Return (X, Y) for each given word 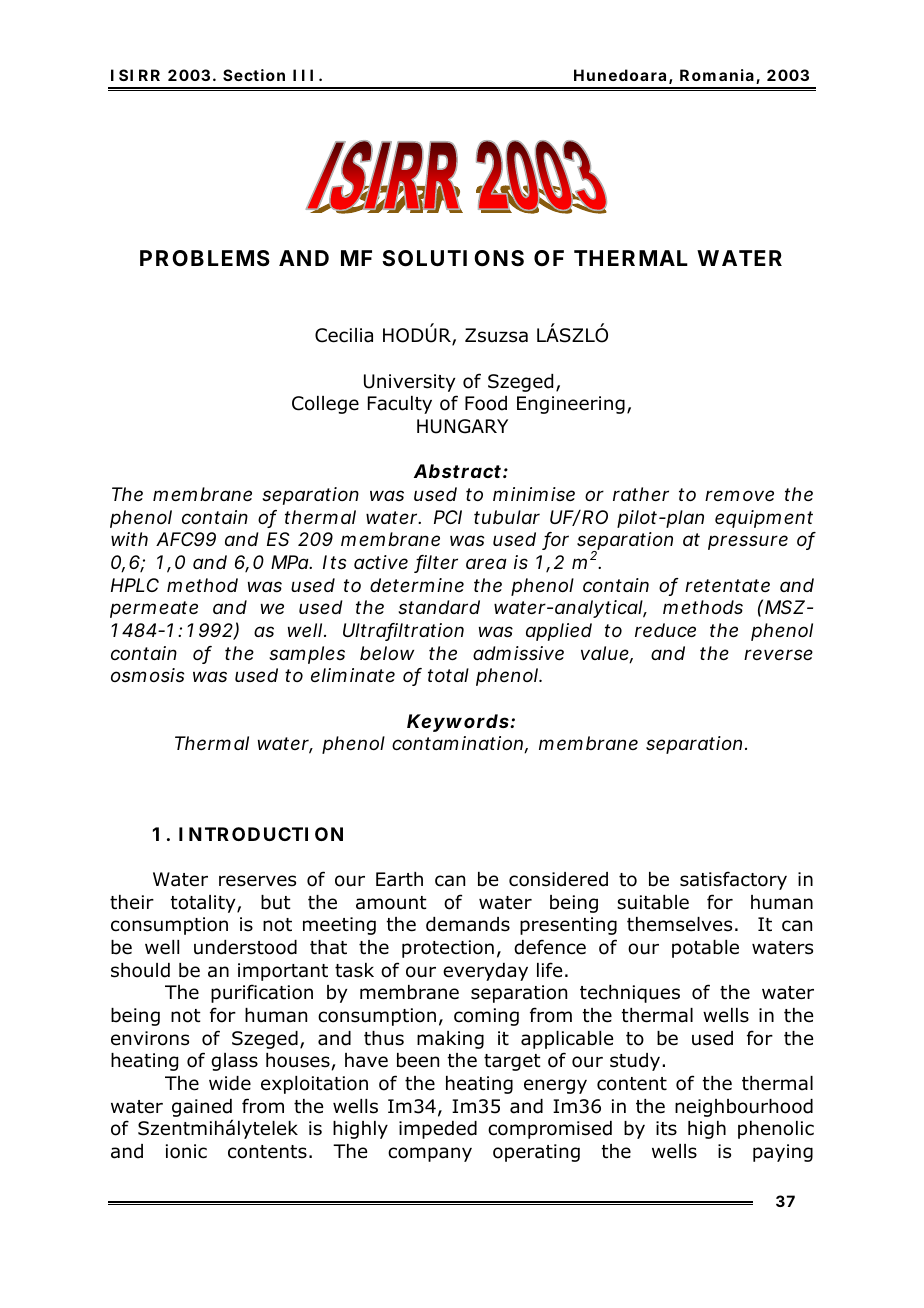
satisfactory (733, 880)
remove (739, 495)
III (303, 75)
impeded (438, 1130)
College (325, 405)
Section (254, 75)
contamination (458, 744)
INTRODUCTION (261, 834)
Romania (717, 75)
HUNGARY (462, 426)
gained (202, 1108)
